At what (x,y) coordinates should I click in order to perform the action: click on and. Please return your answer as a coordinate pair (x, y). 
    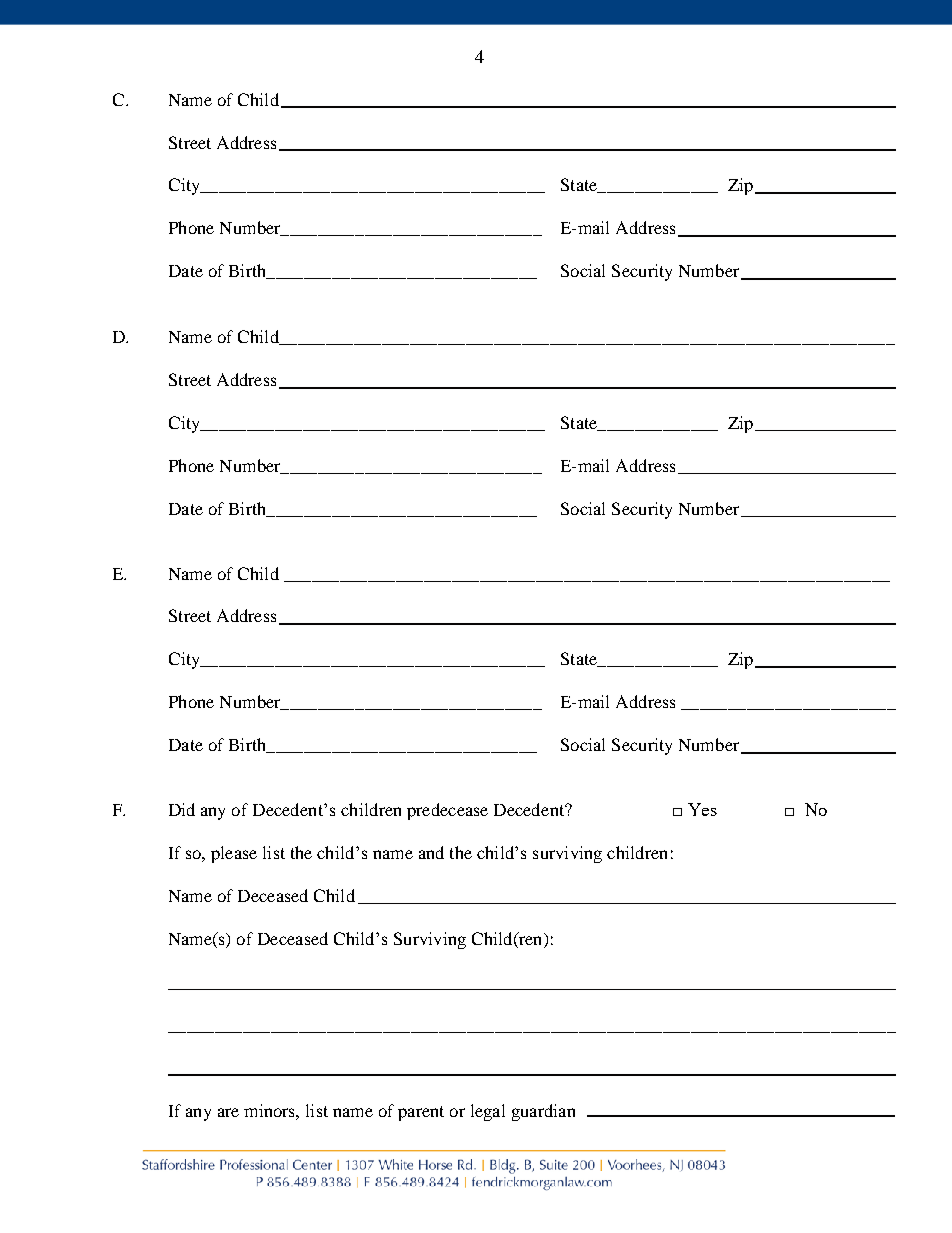
    Looking at the image, I should click on (431, 852).
